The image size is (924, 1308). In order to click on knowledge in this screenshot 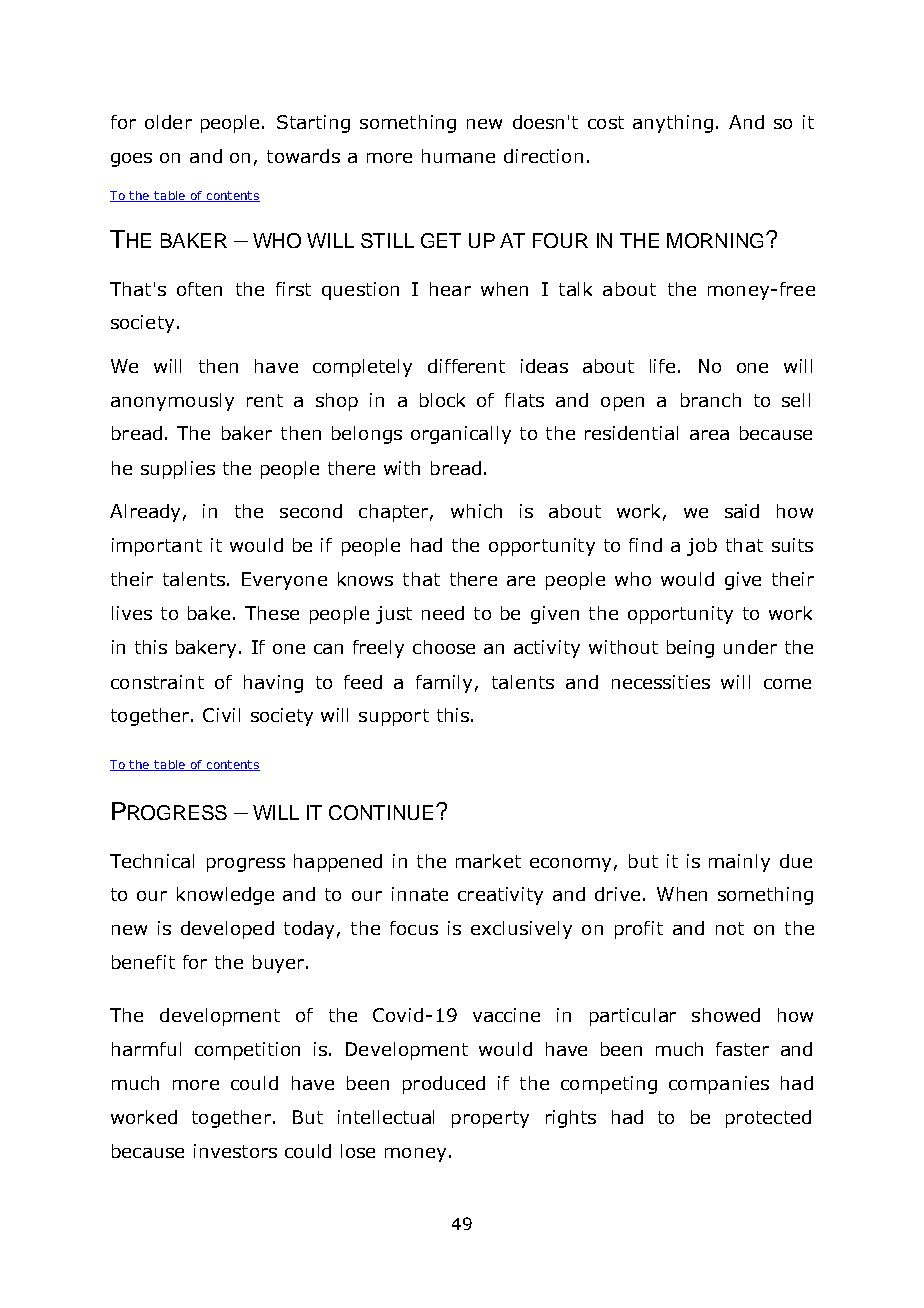, I will do `click(225, 896)`.
